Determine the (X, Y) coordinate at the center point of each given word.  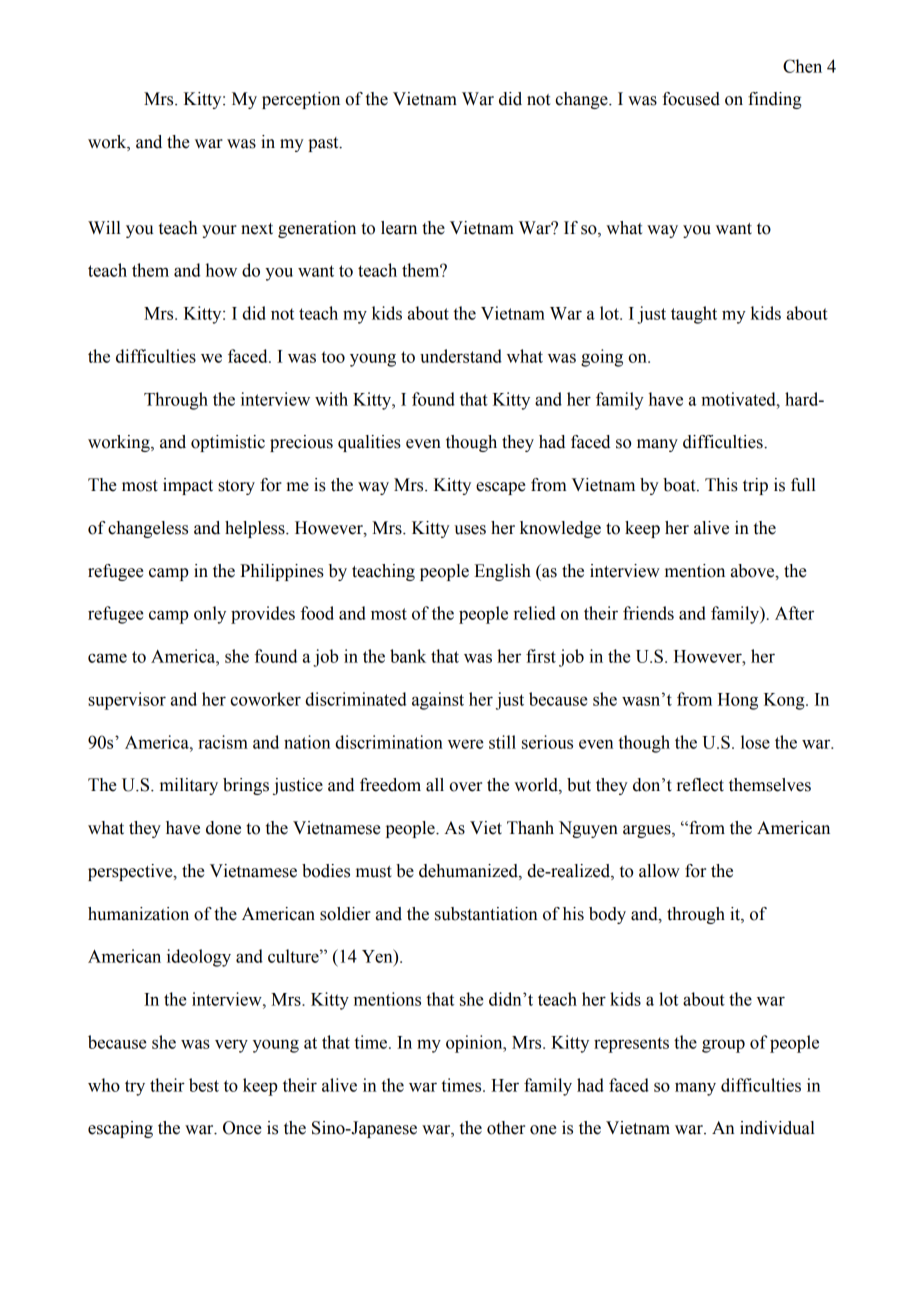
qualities (369, 443)
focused (691, 99)
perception (301, 100)
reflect (700, 785)
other (506, 1128)
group (723, 1046)
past (324, 144)
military (189, 786)
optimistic (228, 443)
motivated (739, 399)
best (204, 1085)
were (466, 744)
